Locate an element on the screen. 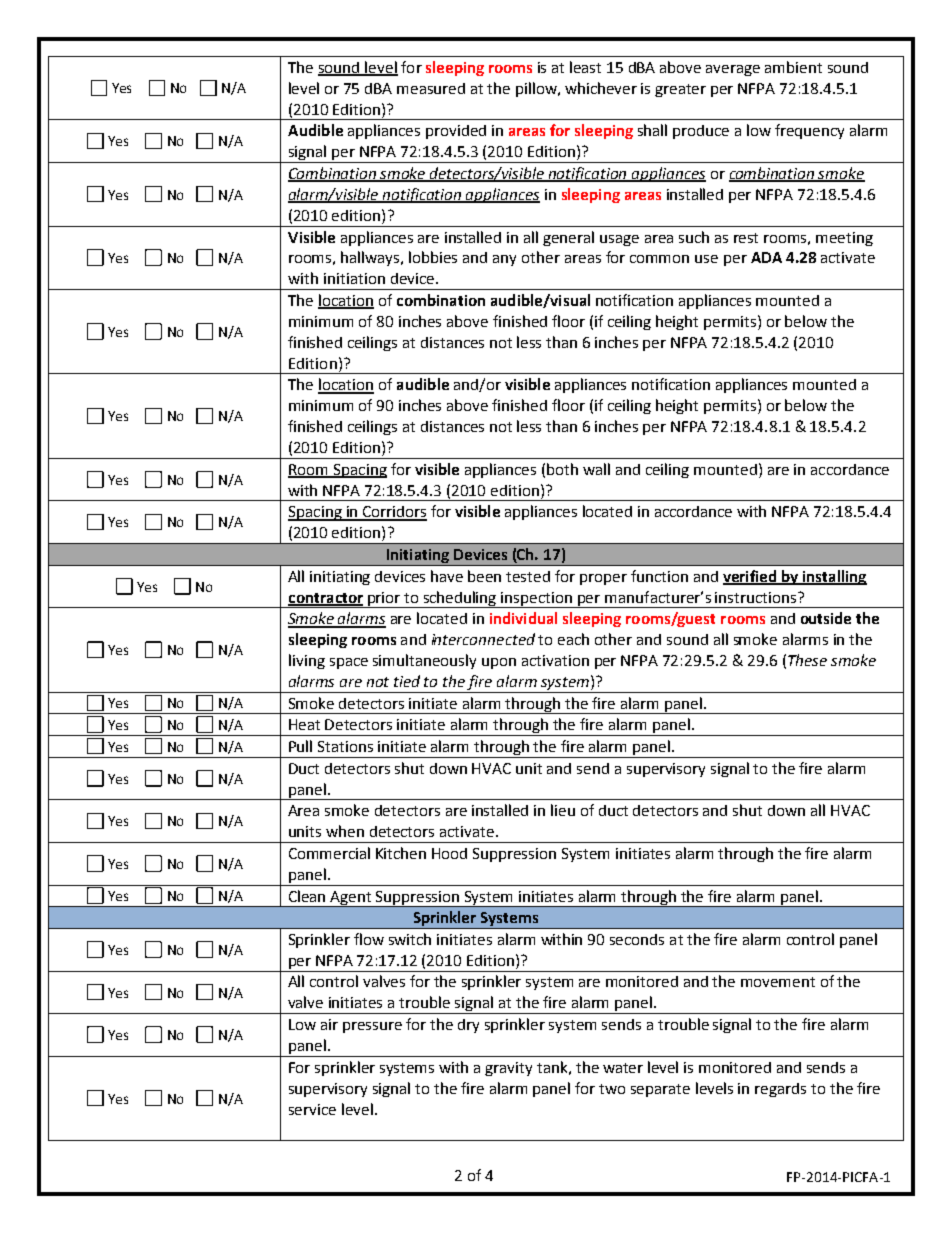 The height and width of the screenshot is (1233, 952). installing is located at coordinates (833, 577).
